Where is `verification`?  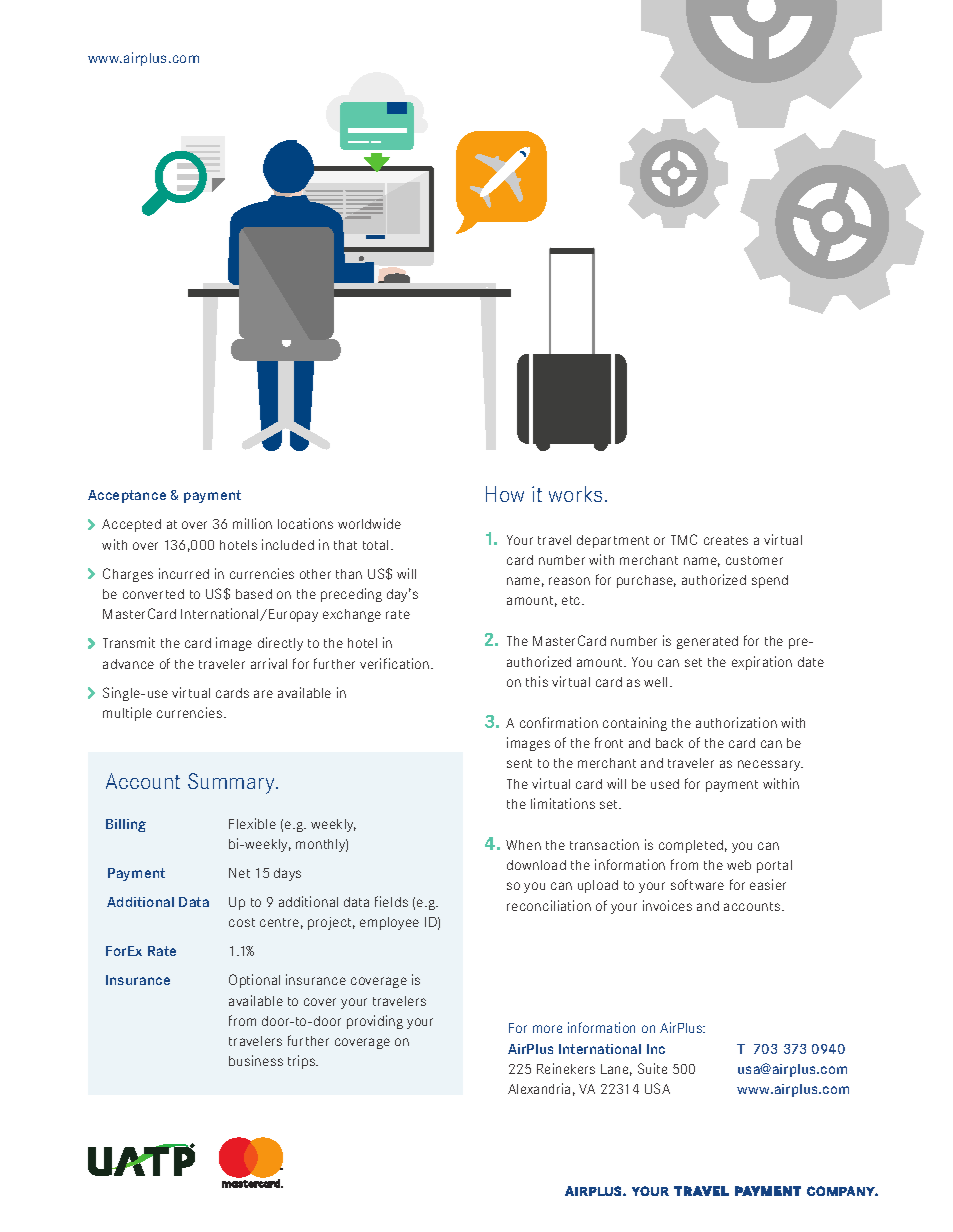 verification is located at coordinates (396, 663).
